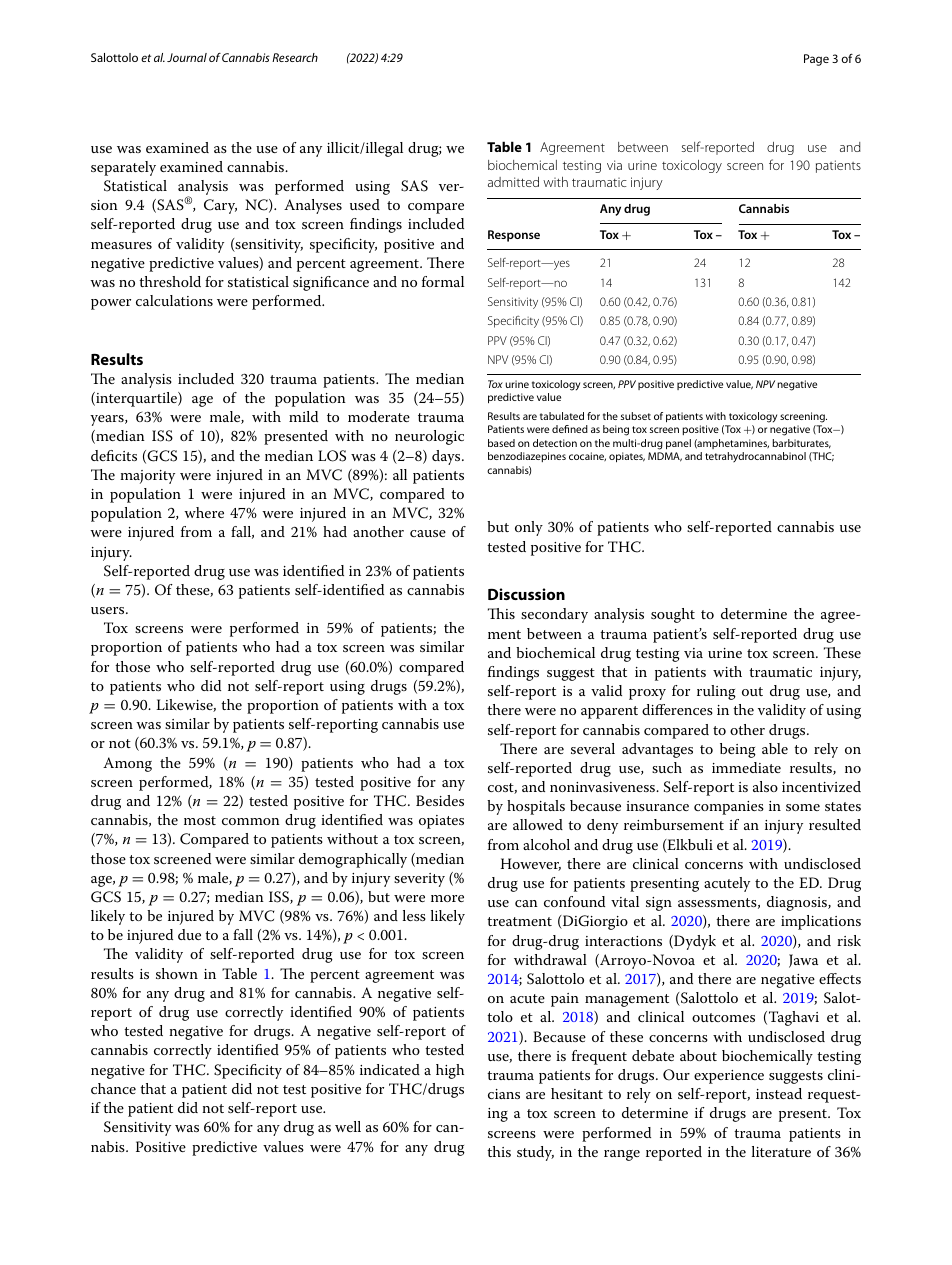 The image size is (952, 1265). Describe the element at coordinates (113, 1088) in the document. I see `chance` at that location.
